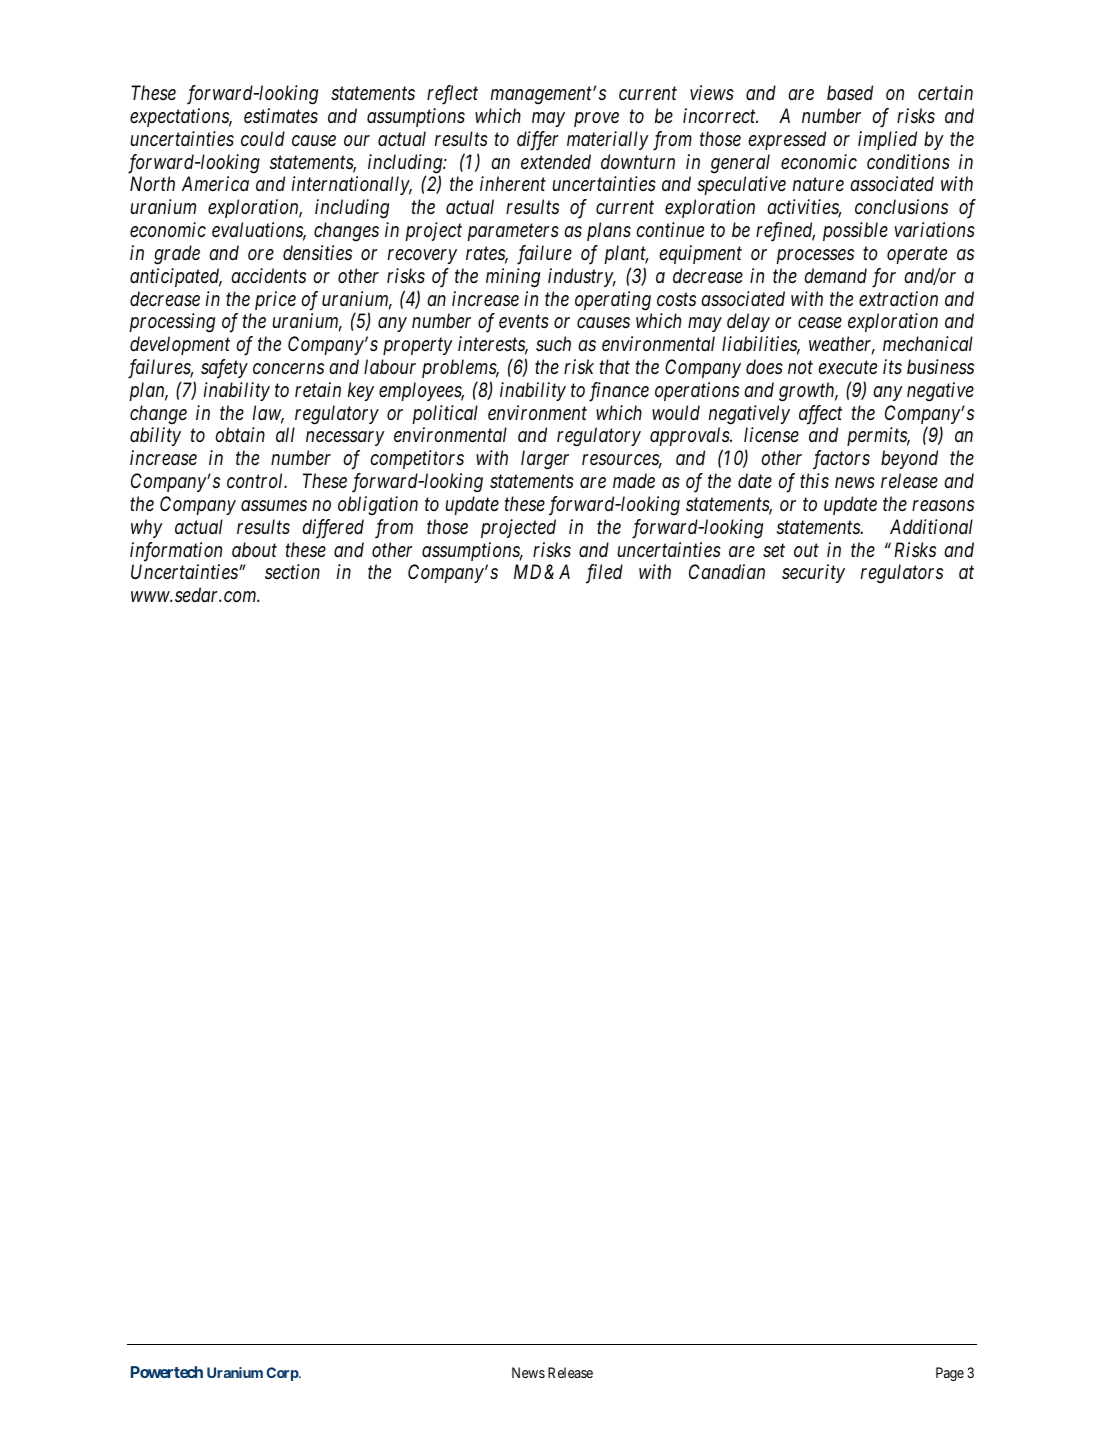 This image has height=1429, width=1104. I want to click on filed, so click(604, 574).
